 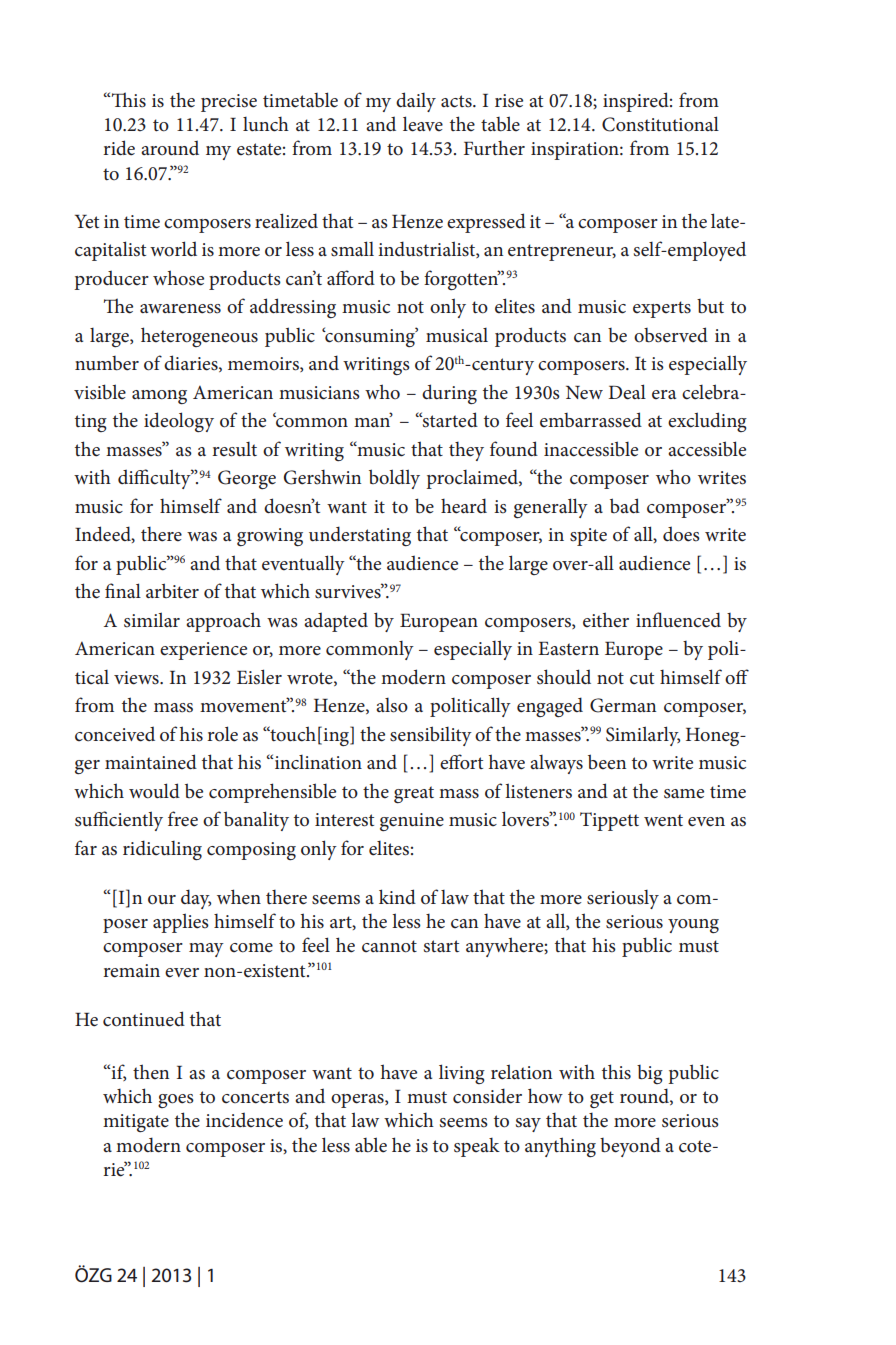 I want to click on adapted, so click(x=336, y=622).
